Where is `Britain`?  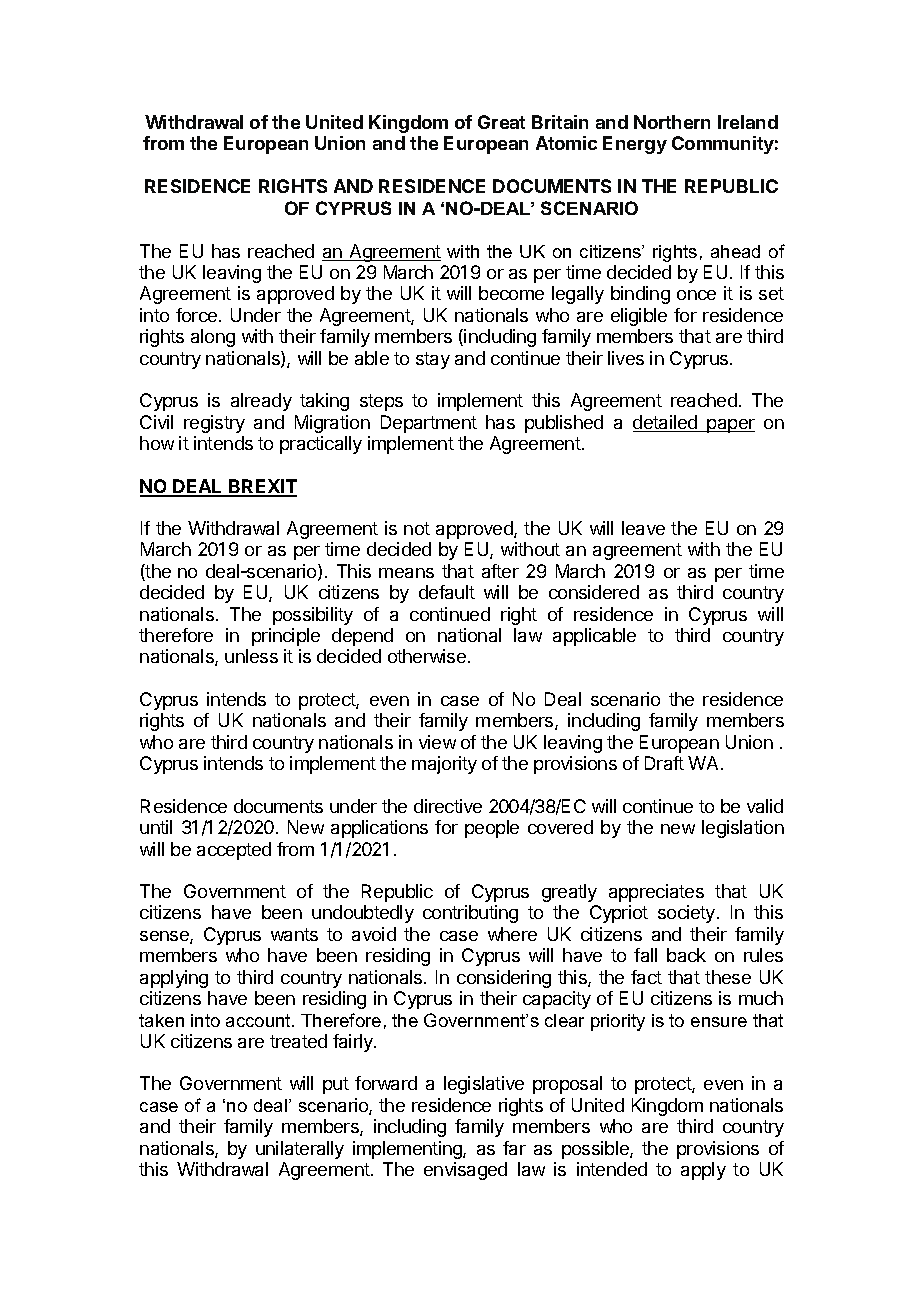 Britain is located at coordinates (560, 122).
